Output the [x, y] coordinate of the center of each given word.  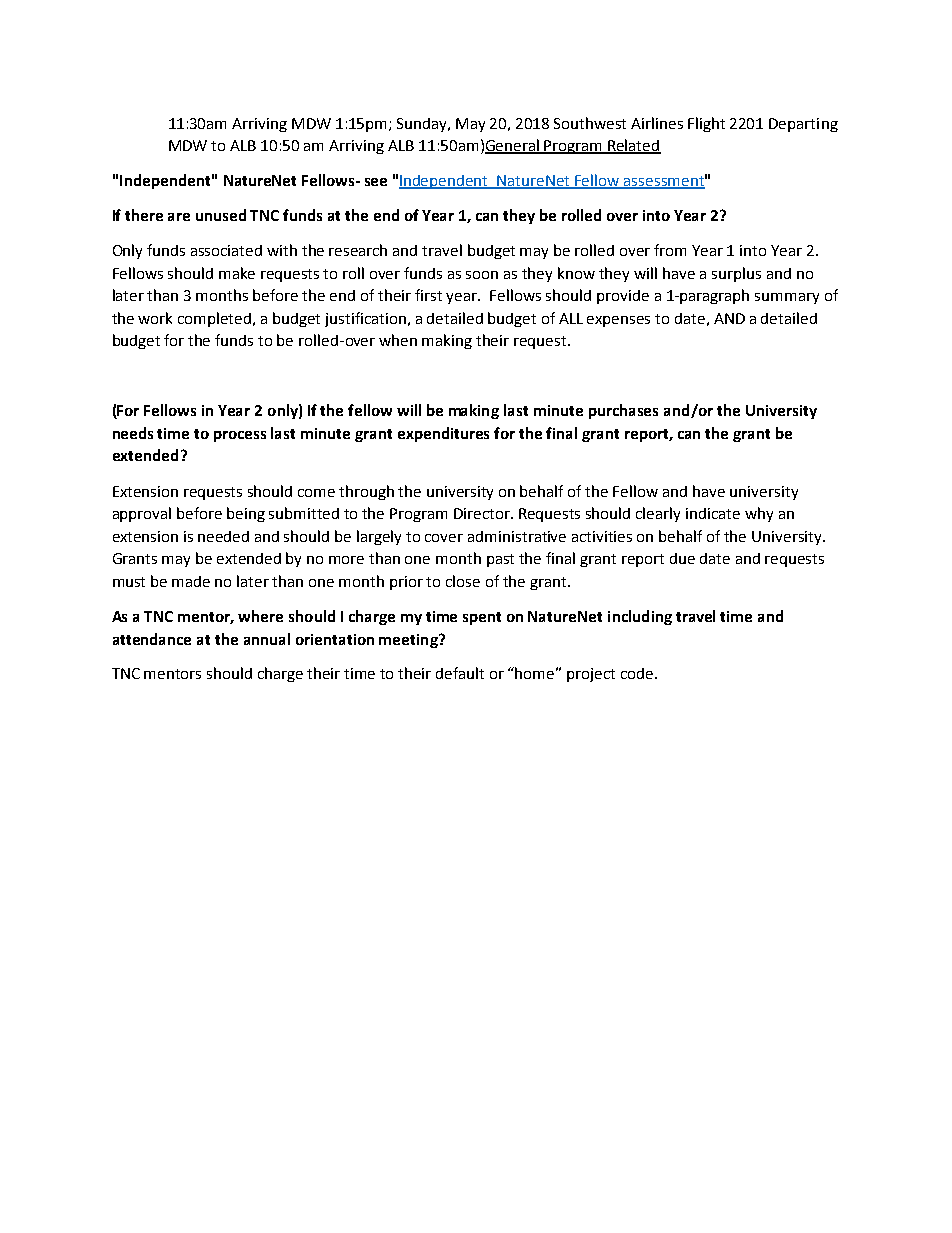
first [428, 295]
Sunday [423, 125]
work [155, 318]
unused [221, 215]
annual [267, 639]
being [246, 514]
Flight [706, 124]
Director [483, 513]
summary [787, 298]
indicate [713, 513]
